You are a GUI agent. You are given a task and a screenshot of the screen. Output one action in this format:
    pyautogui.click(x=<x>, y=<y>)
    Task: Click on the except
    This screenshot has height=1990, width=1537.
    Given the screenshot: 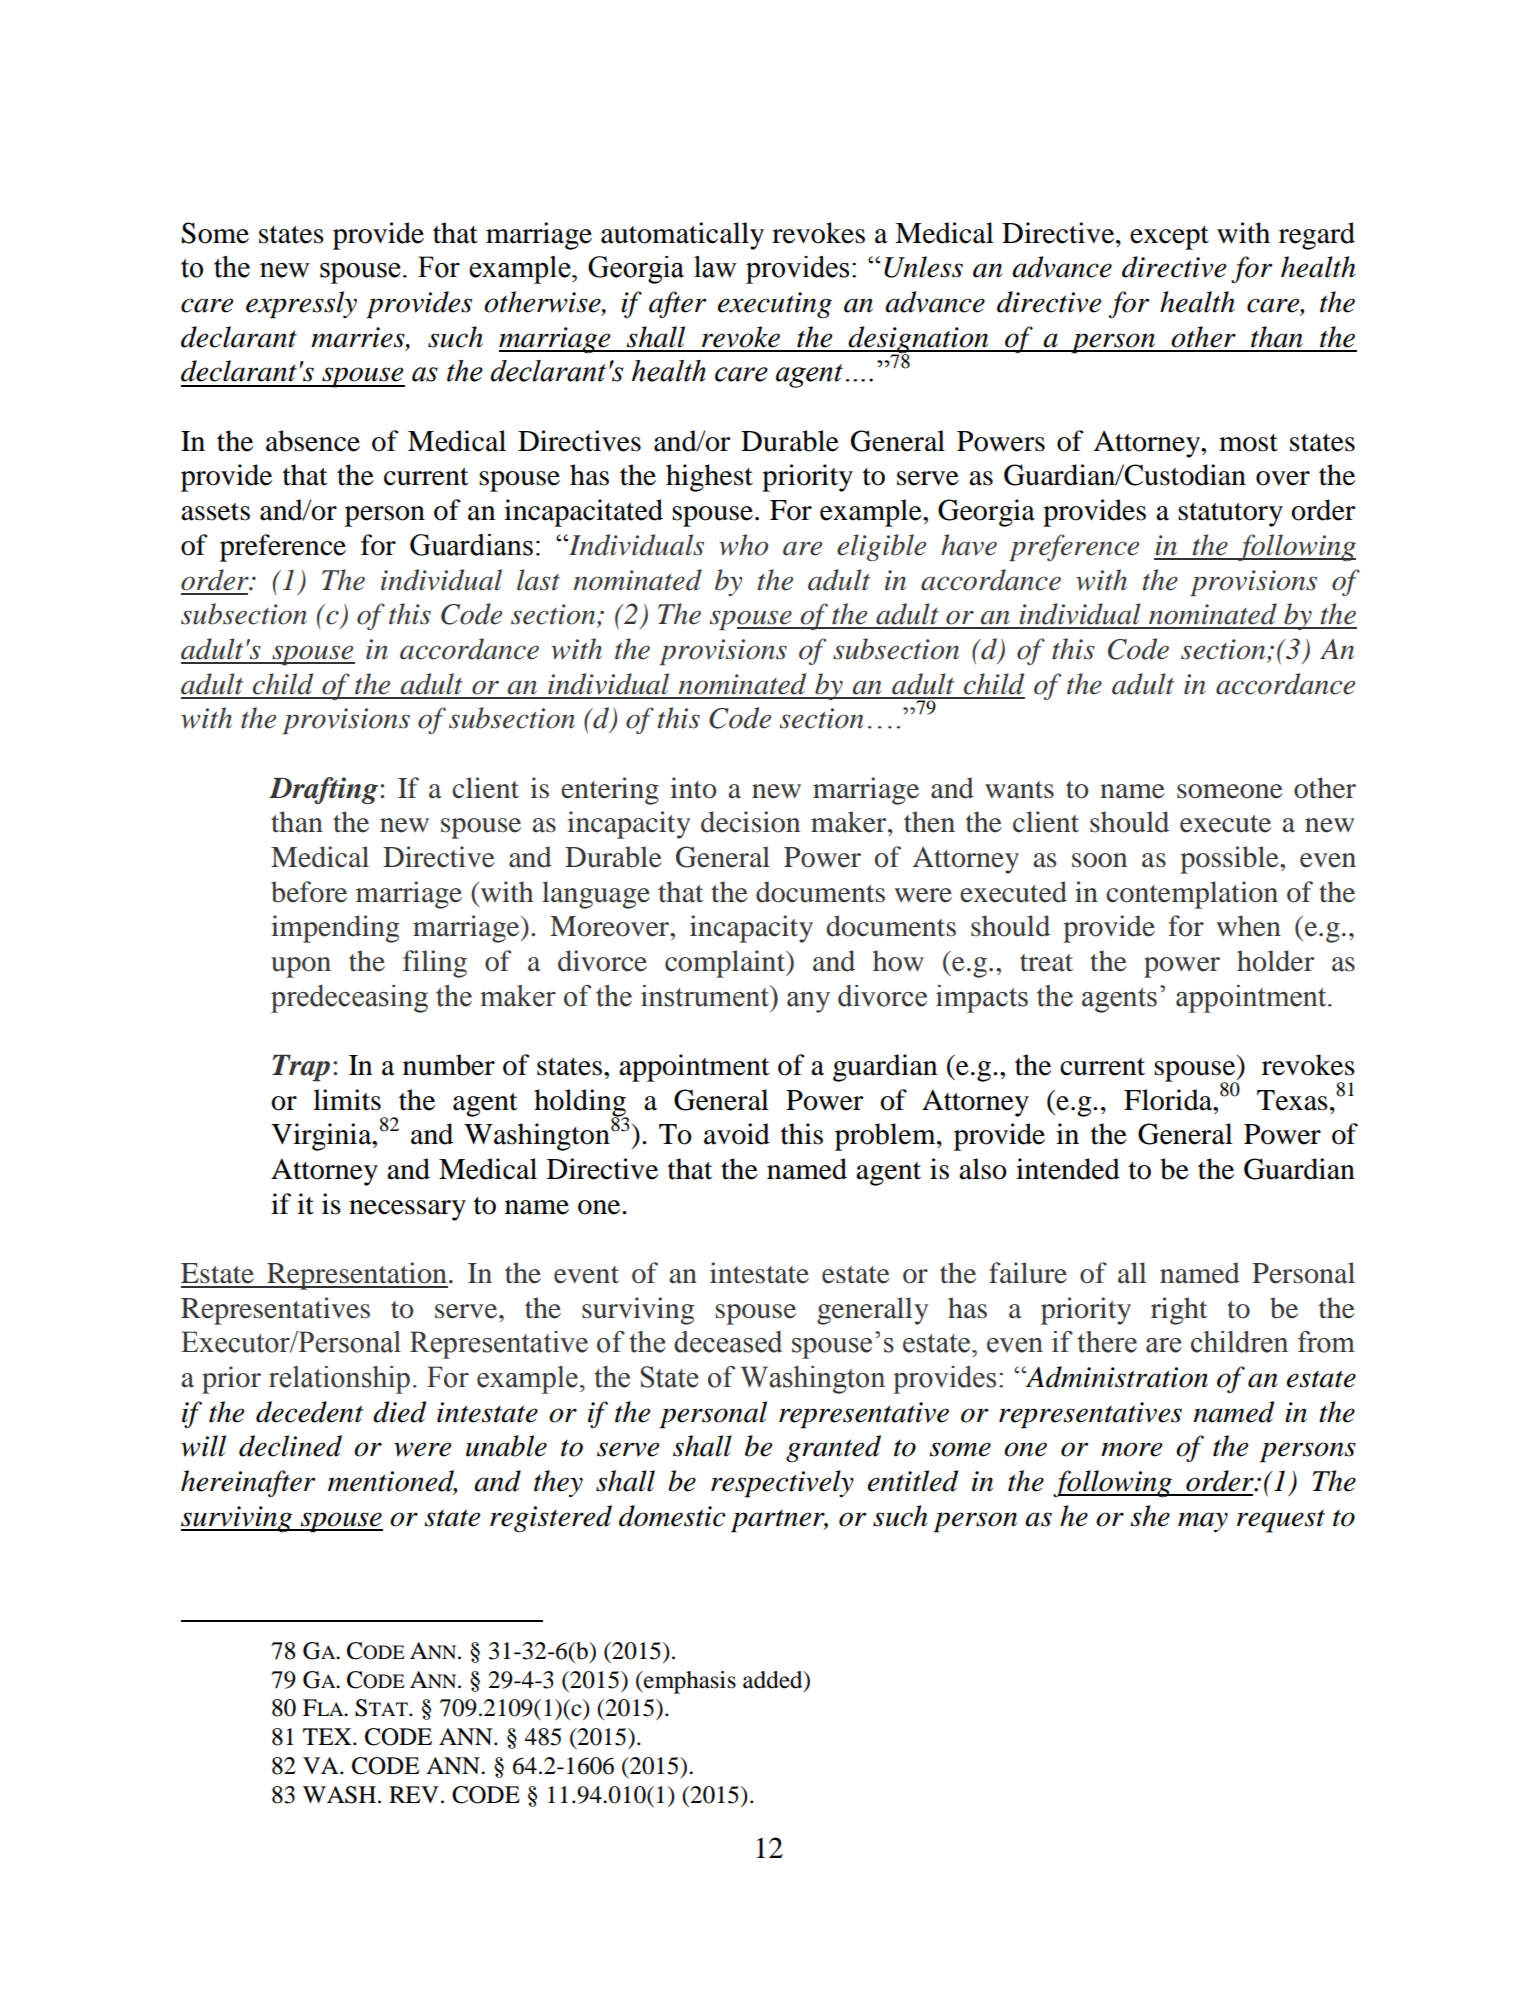 What is the action you would take?
    pyautogui.click(x=1169, y=238)
